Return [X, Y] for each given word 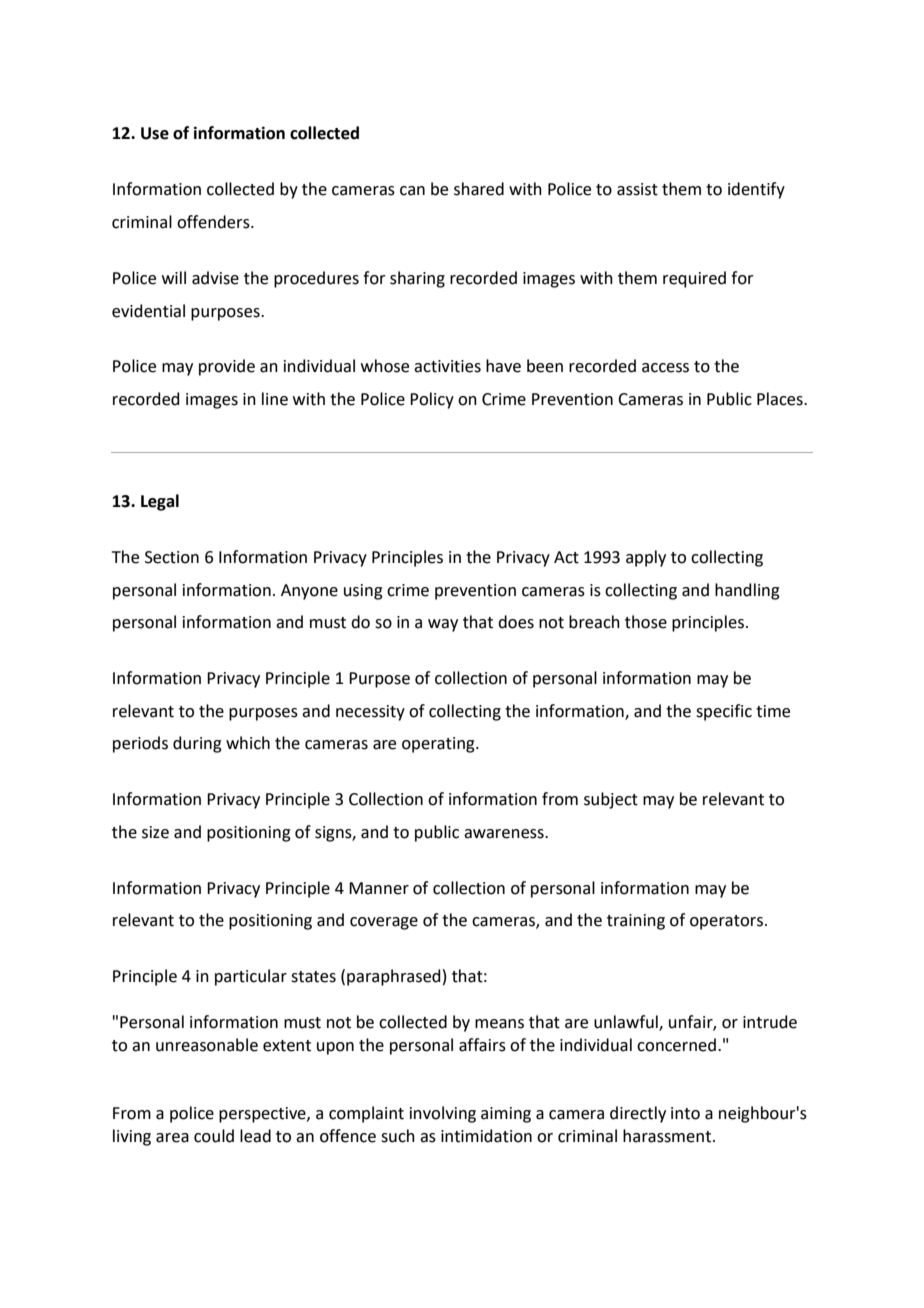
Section [172, 557]
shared [479, 189]
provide [227, 367]
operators [726, 922]
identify [756, 190]
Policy [432, 400]
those [646, 622]
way [443, 625]
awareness [505, 834]
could [214, 1136]
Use [155, 133]
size [155, 832]
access [665, 368]
